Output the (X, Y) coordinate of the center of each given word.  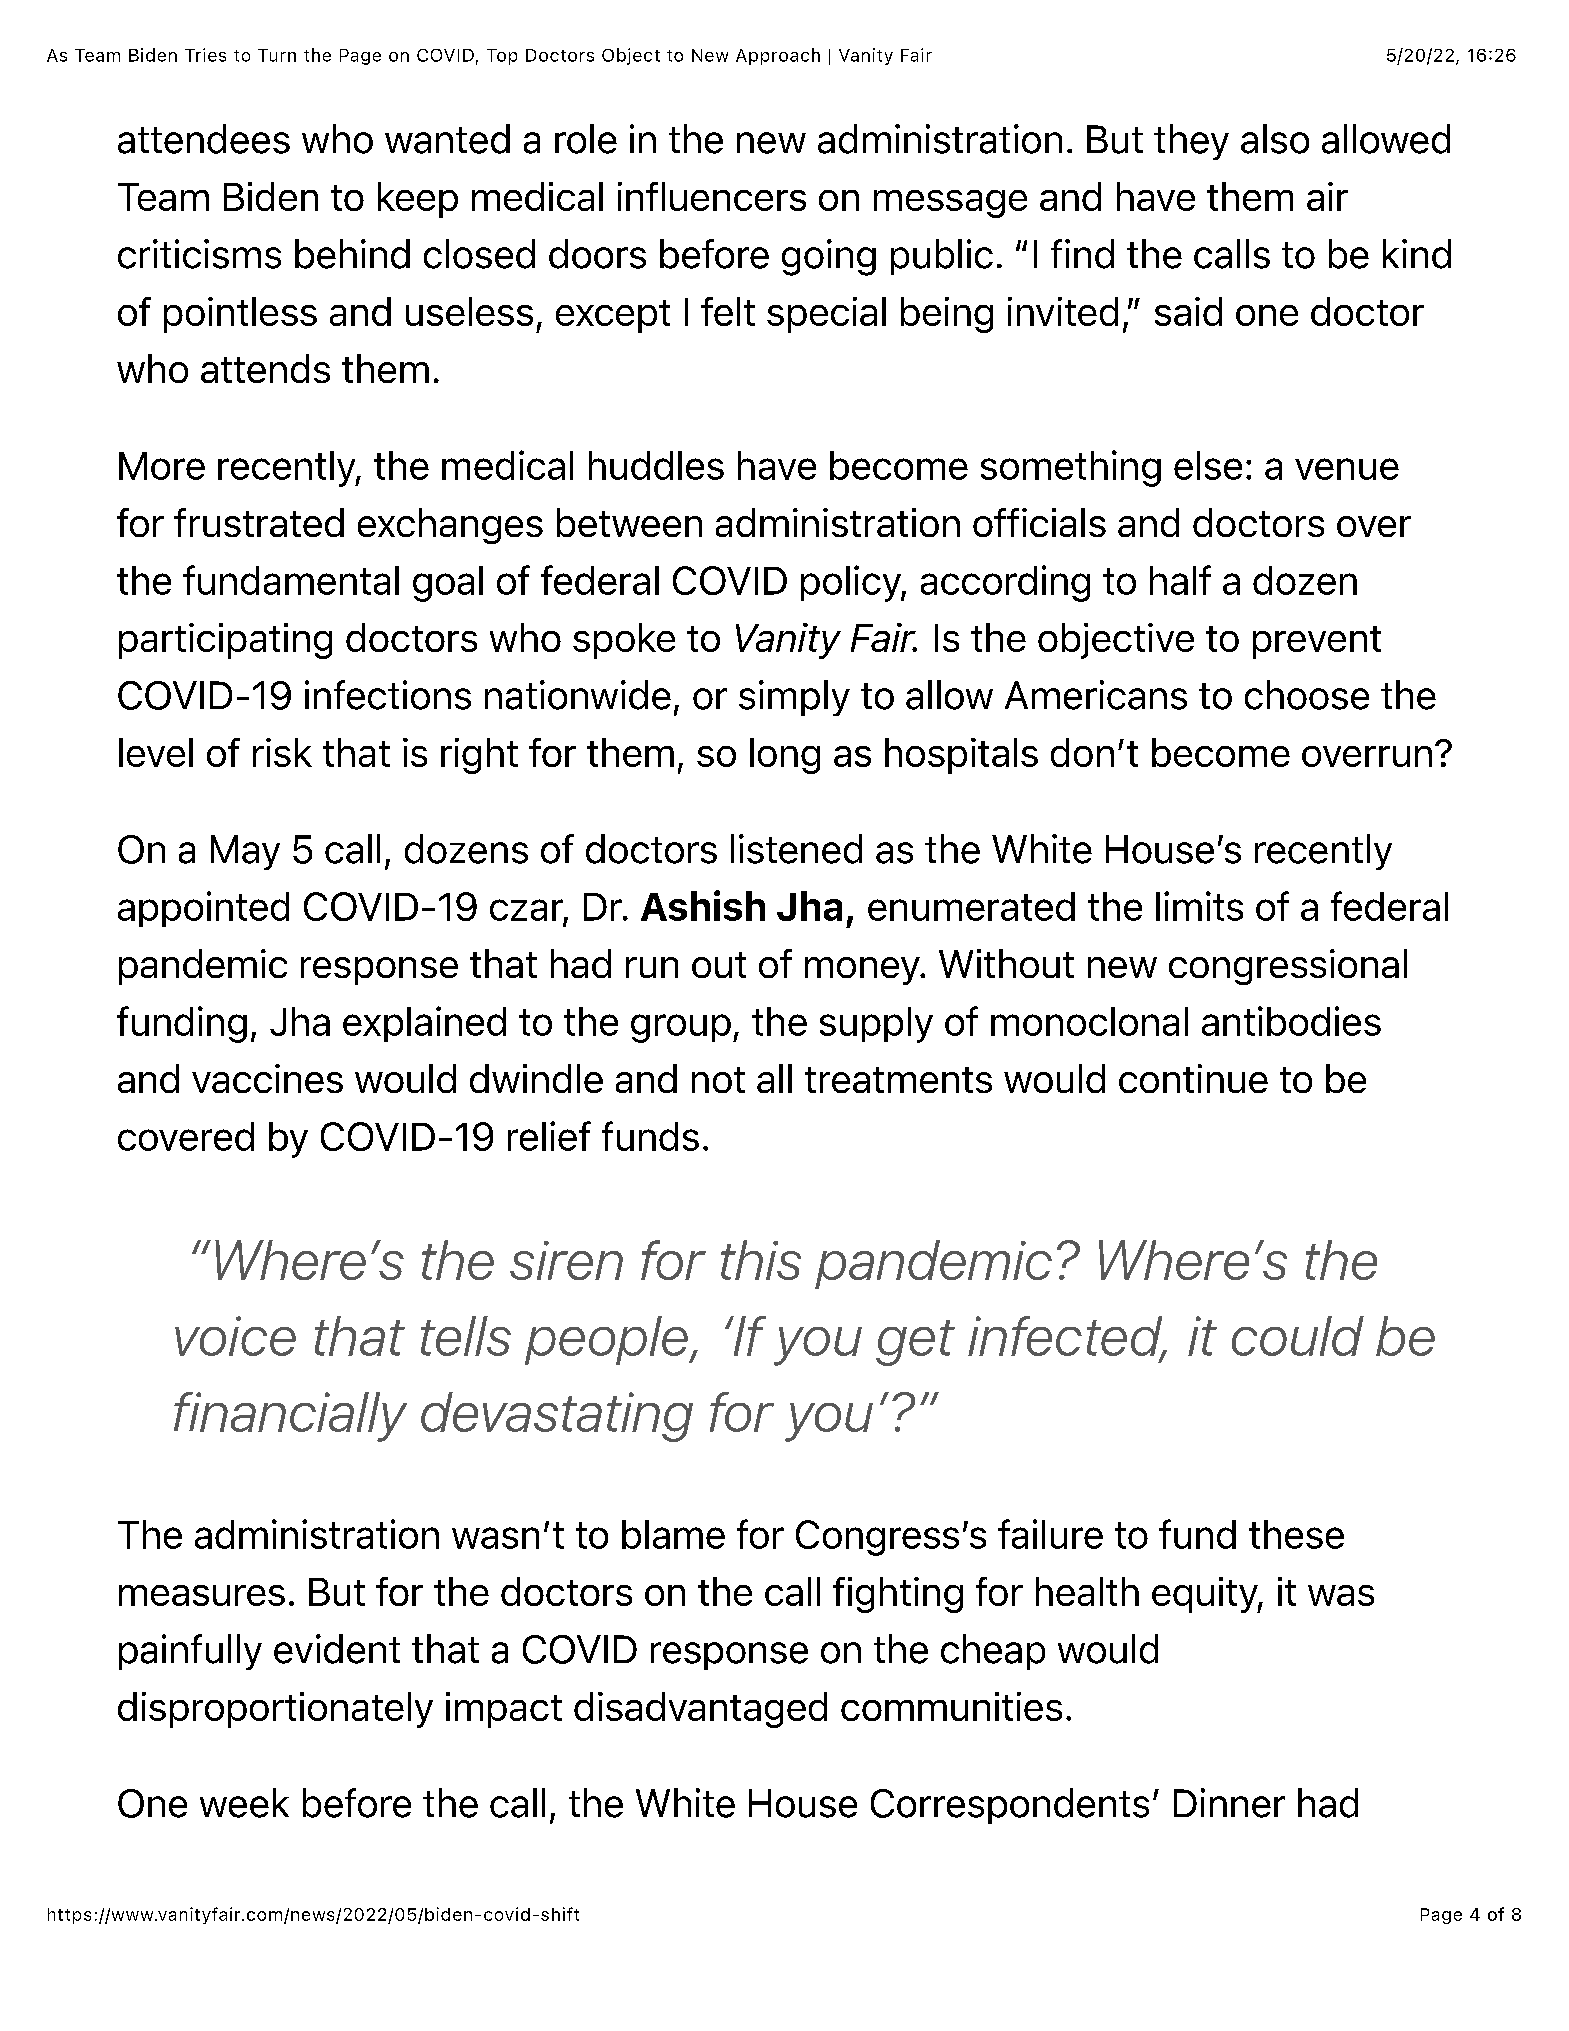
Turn (277, 55)
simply (794, 698)
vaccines (267, 1078)
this (761, 1260)
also (1275, 139)
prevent (1317, 642)
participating (225, 641)
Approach (778, 56)
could (1298, 1336)
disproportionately (275, 1710)
